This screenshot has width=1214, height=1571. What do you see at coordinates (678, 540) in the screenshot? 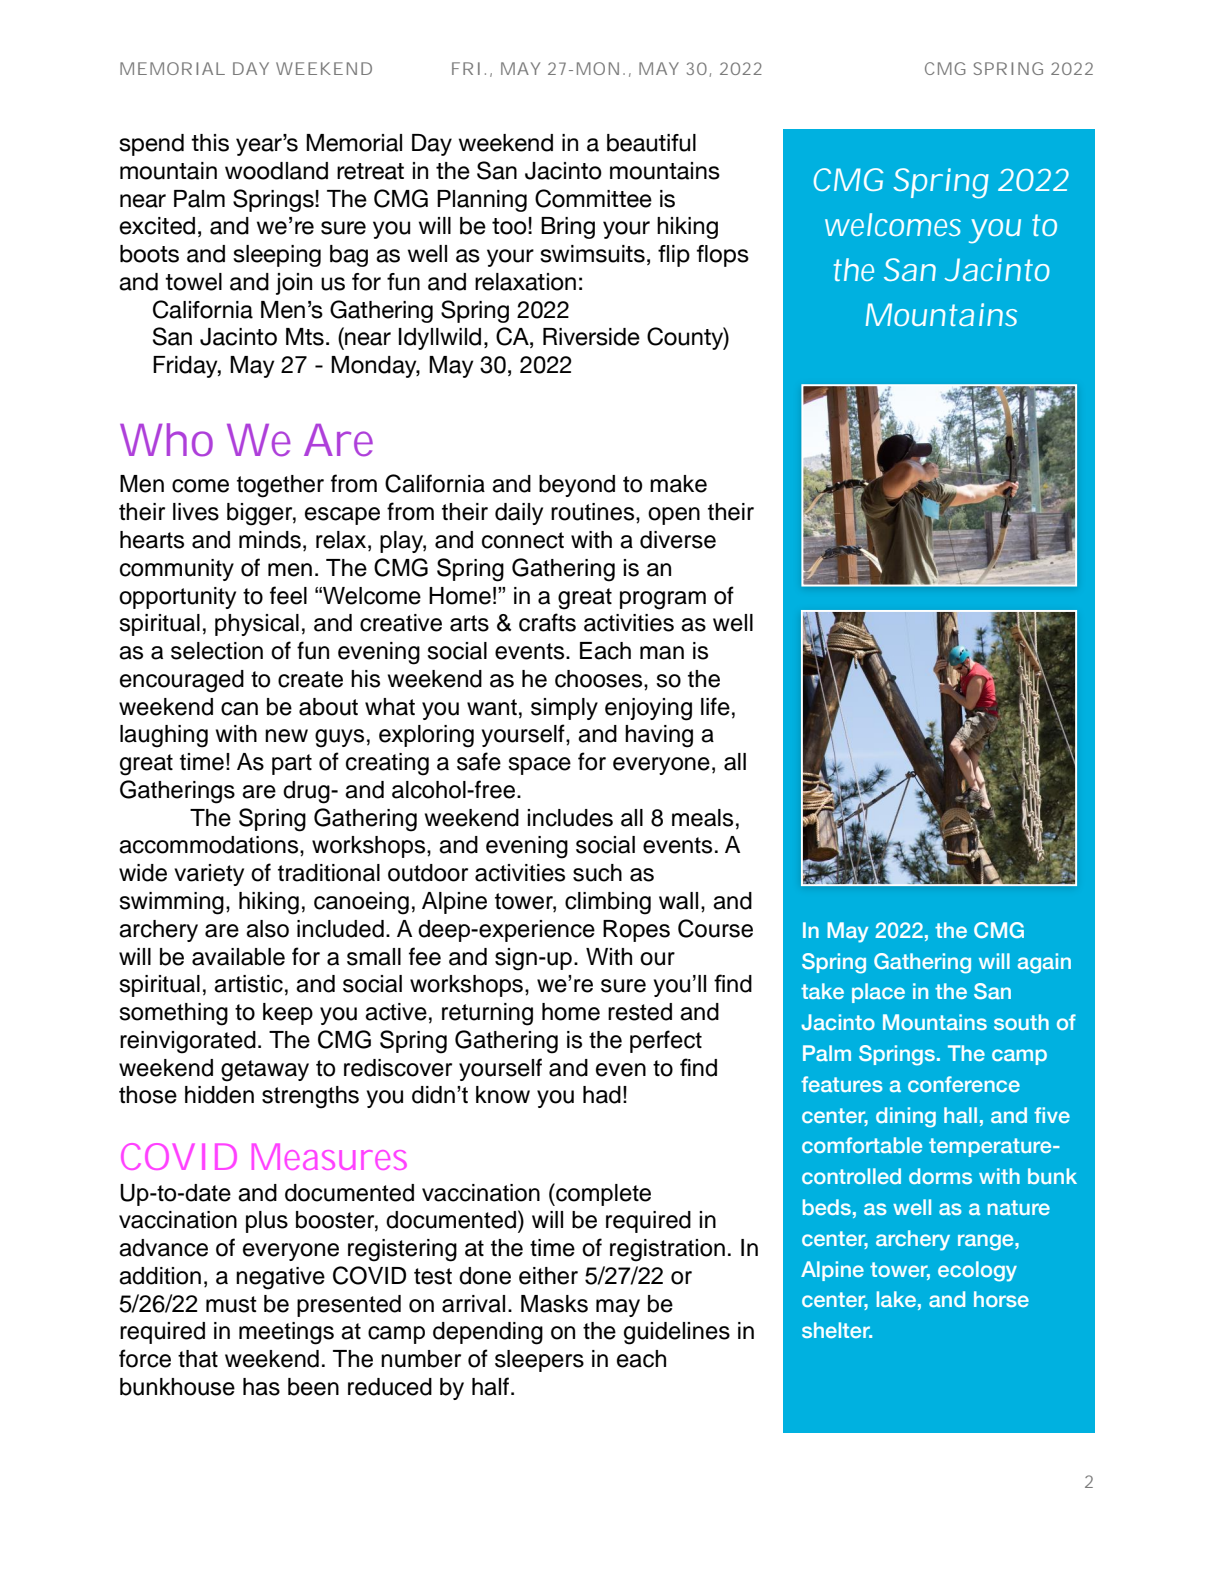
I see `diverse` at bounding box center [678, 540].
